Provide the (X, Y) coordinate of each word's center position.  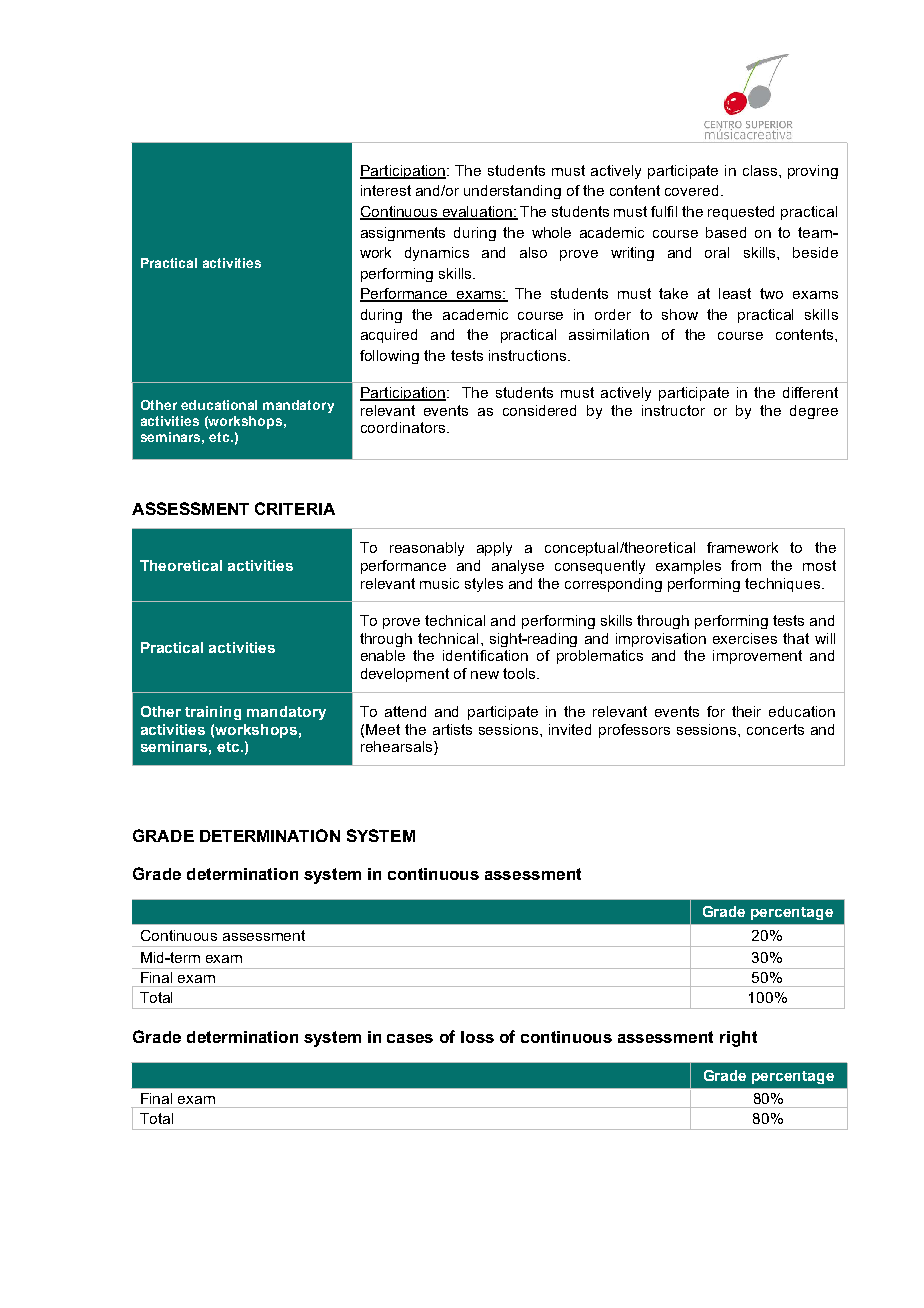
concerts (775, 729)
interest (386, 190)
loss (477, 1037)
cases (410, 1038)
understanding (512, 192)
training (213, 713)
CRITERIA (295, 508)
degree (814, 412)
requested (741, 213)
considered (539, 410)
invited (570, 729)
